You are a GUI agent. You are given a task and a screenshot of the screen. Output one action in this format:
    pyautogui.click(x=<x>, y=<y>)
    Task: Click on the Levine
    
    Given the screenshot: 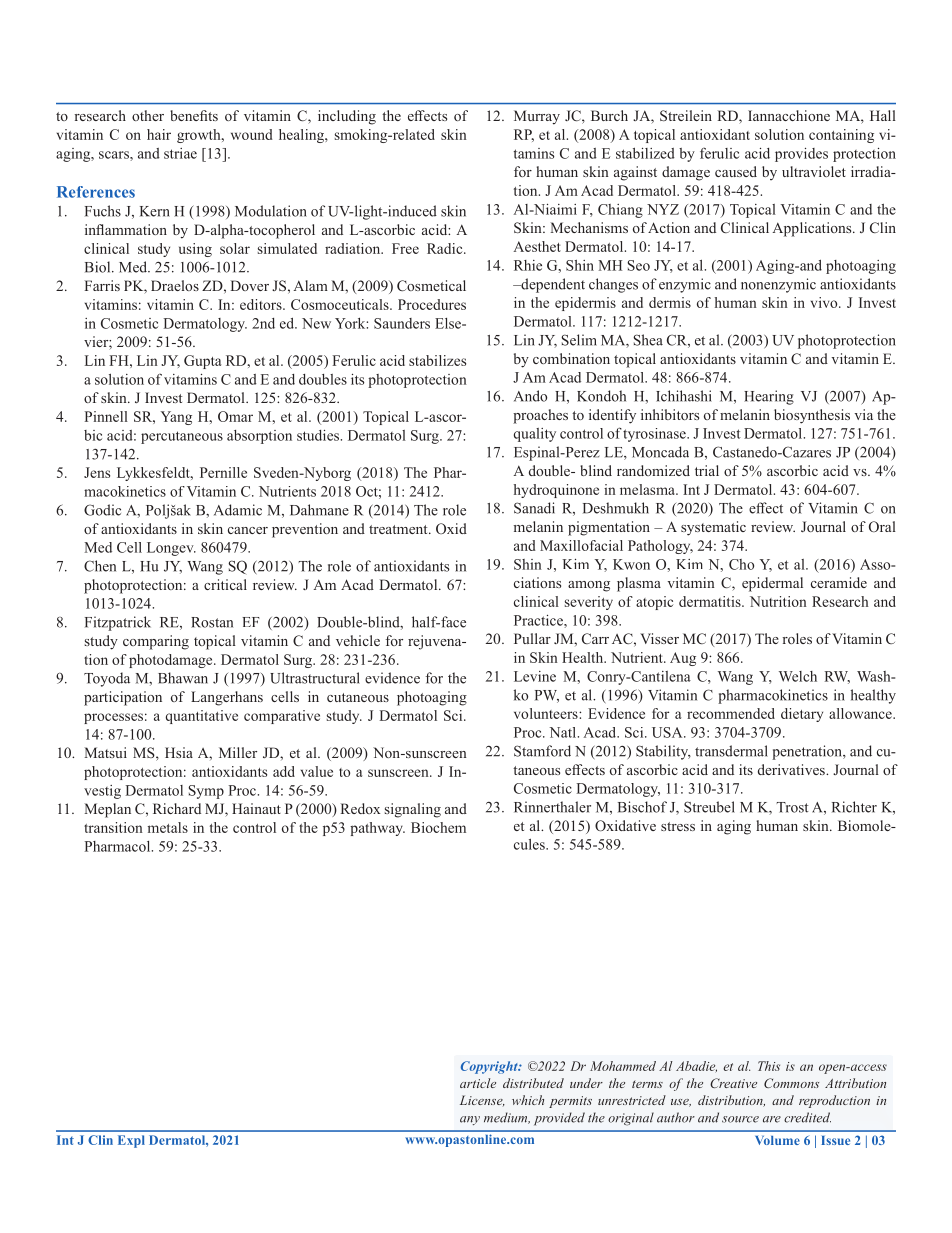 What is the action you would take?
    pyautogui.click(x=535, y=676)
